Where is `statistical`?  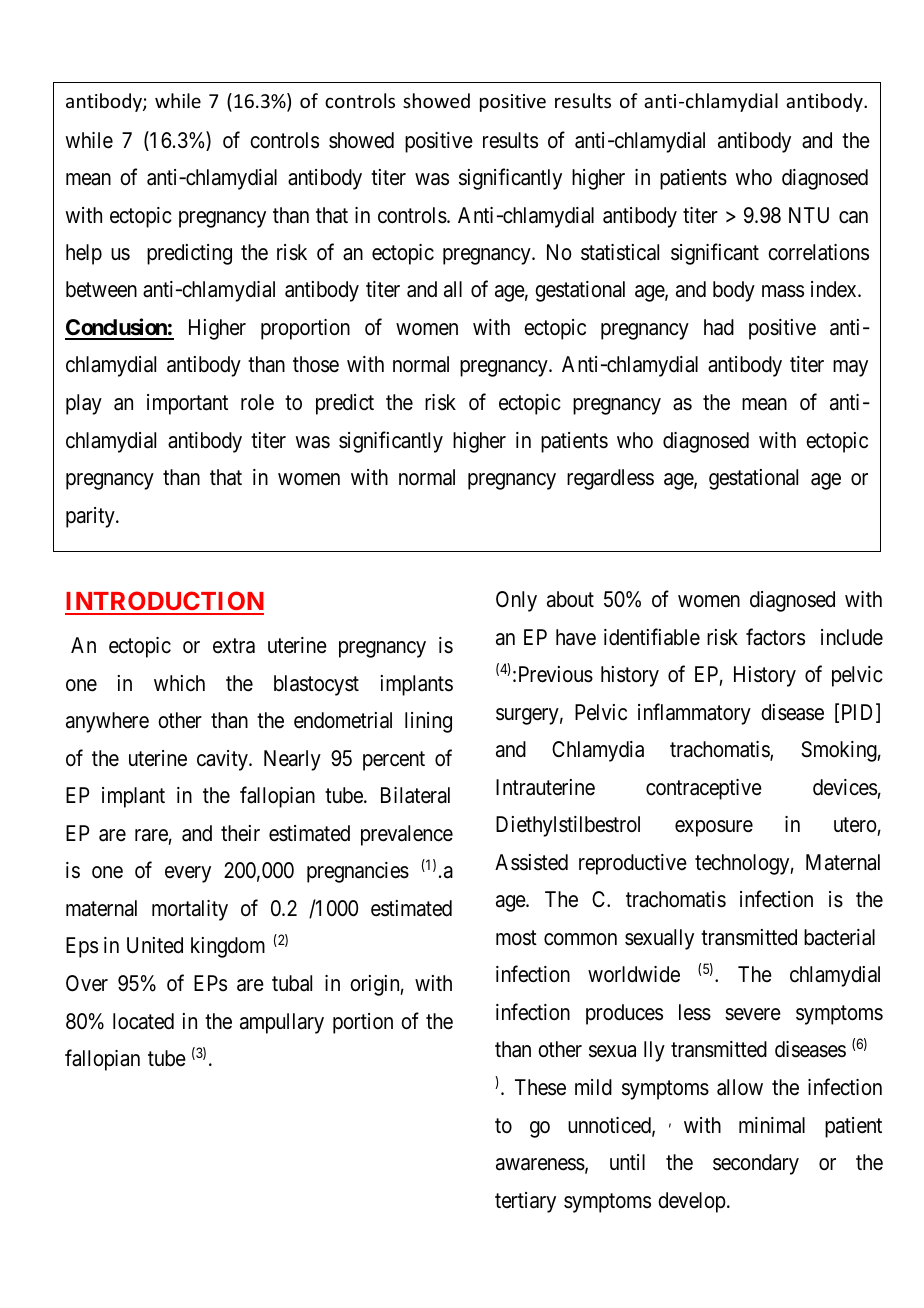 statistical is located at coordinates (620, 252).
